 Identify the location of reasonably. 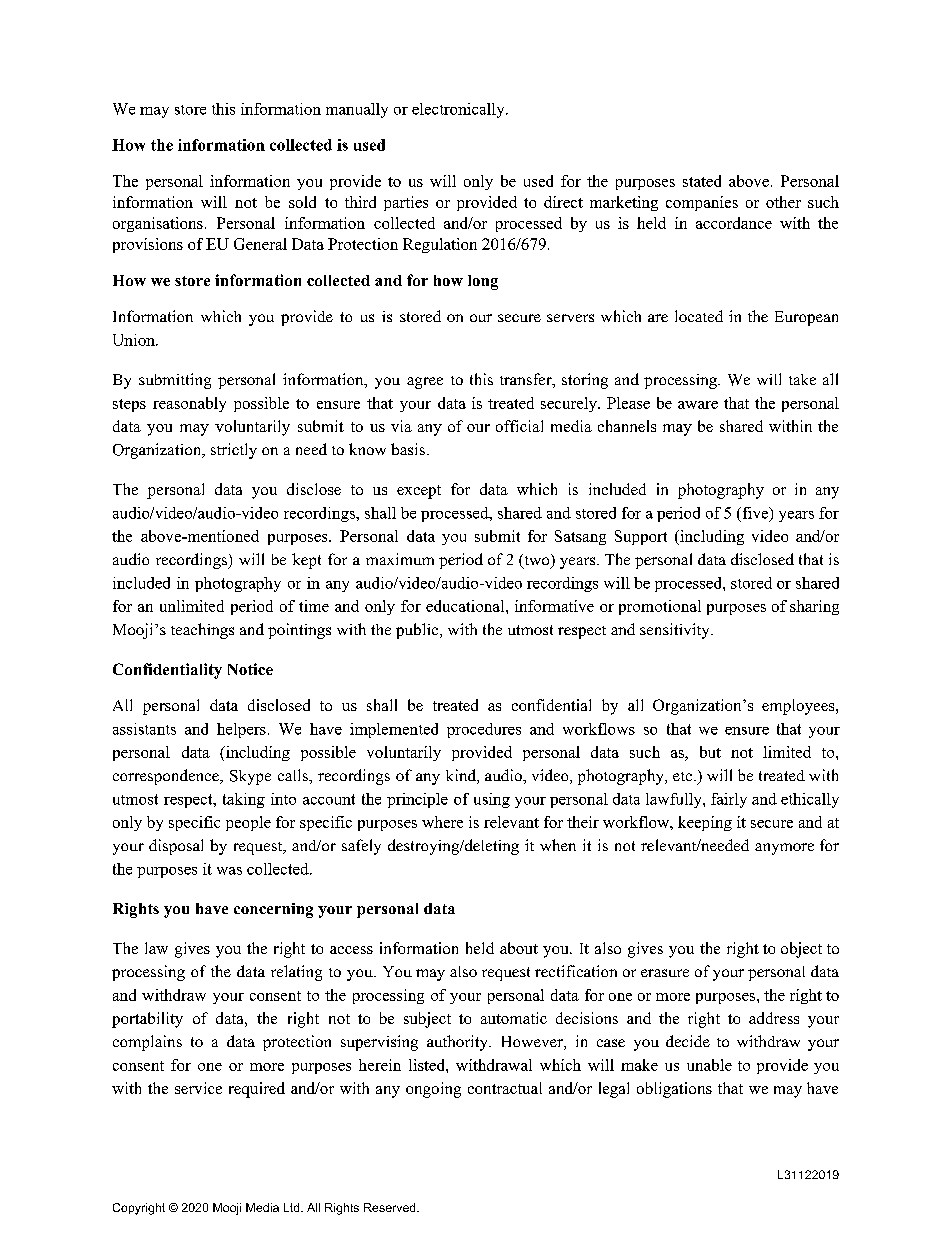
(189, 404).
